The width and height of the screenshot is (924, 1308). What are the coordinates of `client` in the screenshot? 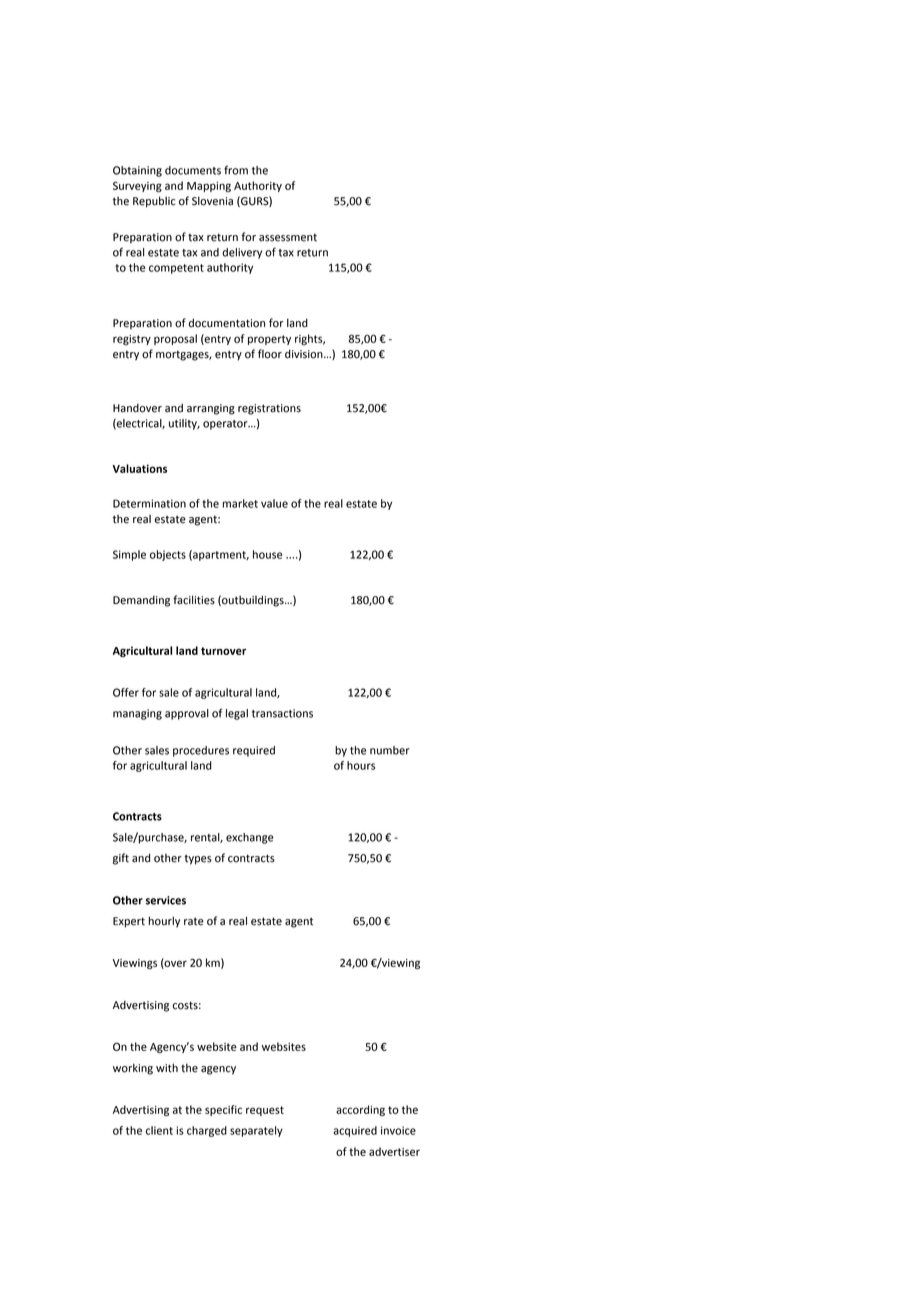 It's located at (159, 1130).
